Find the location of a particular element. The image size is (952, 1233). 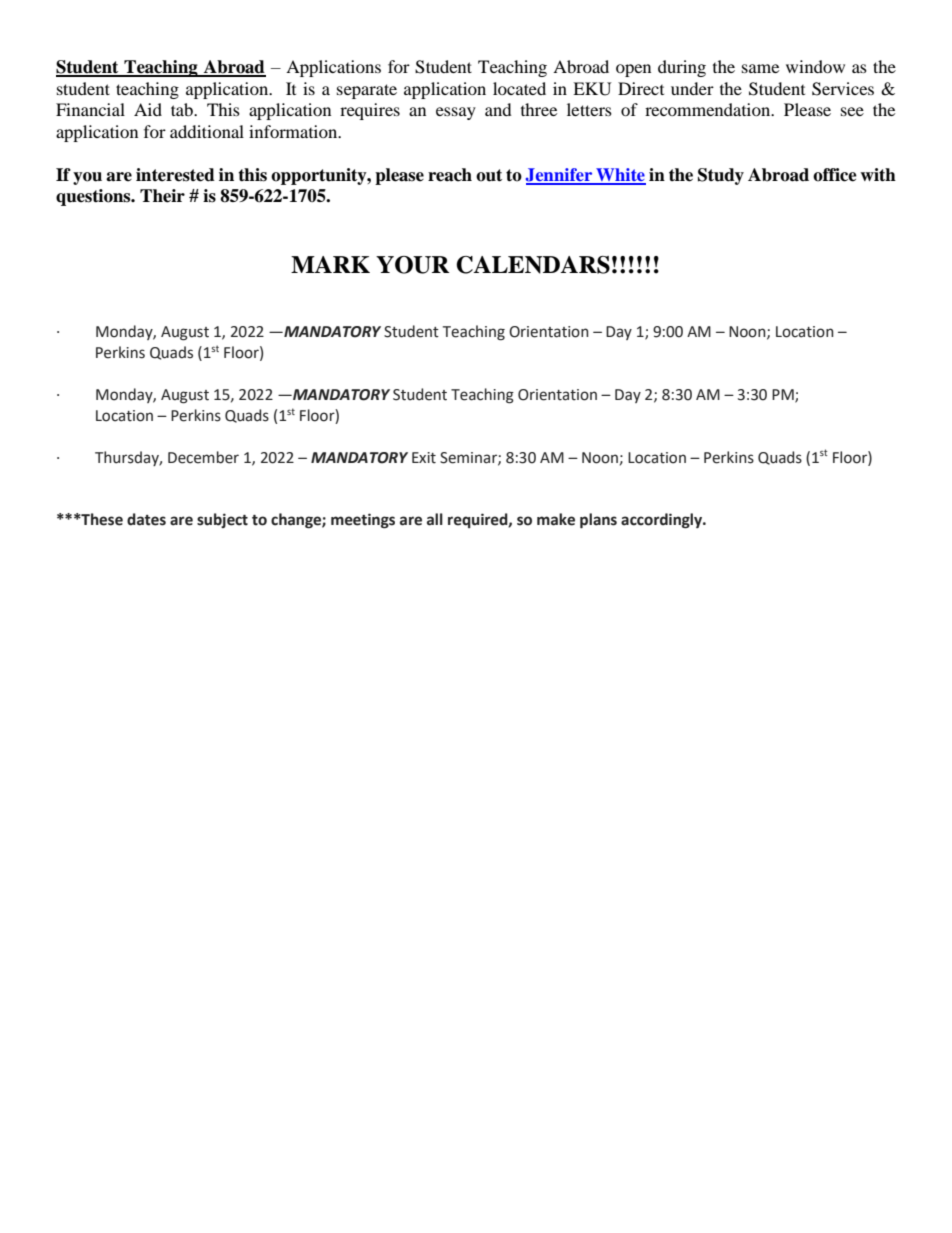

located is located at coordinates (519, 88).
